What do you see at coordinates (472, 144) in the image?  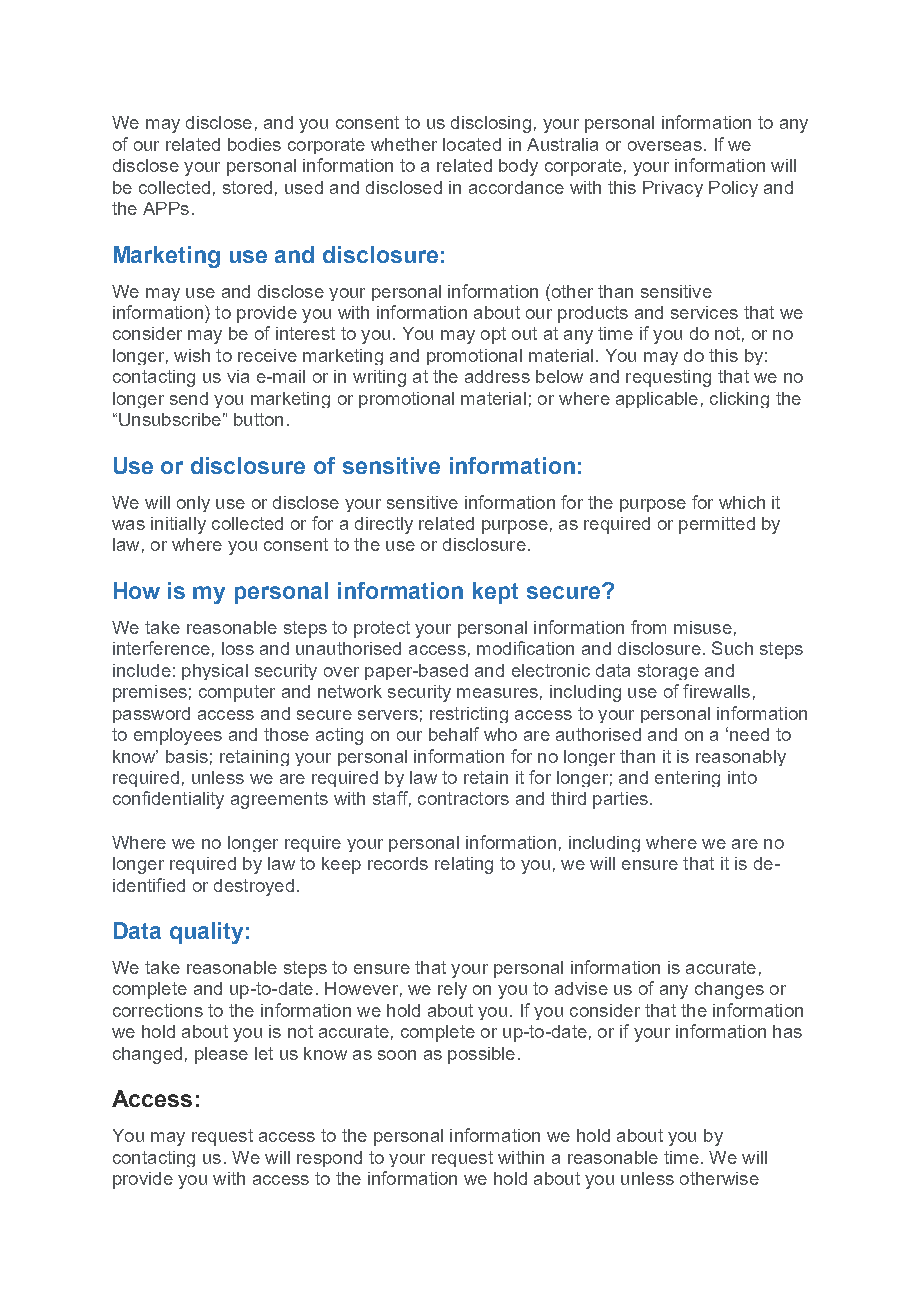 I see `located` at bounding box center [472, 144].
